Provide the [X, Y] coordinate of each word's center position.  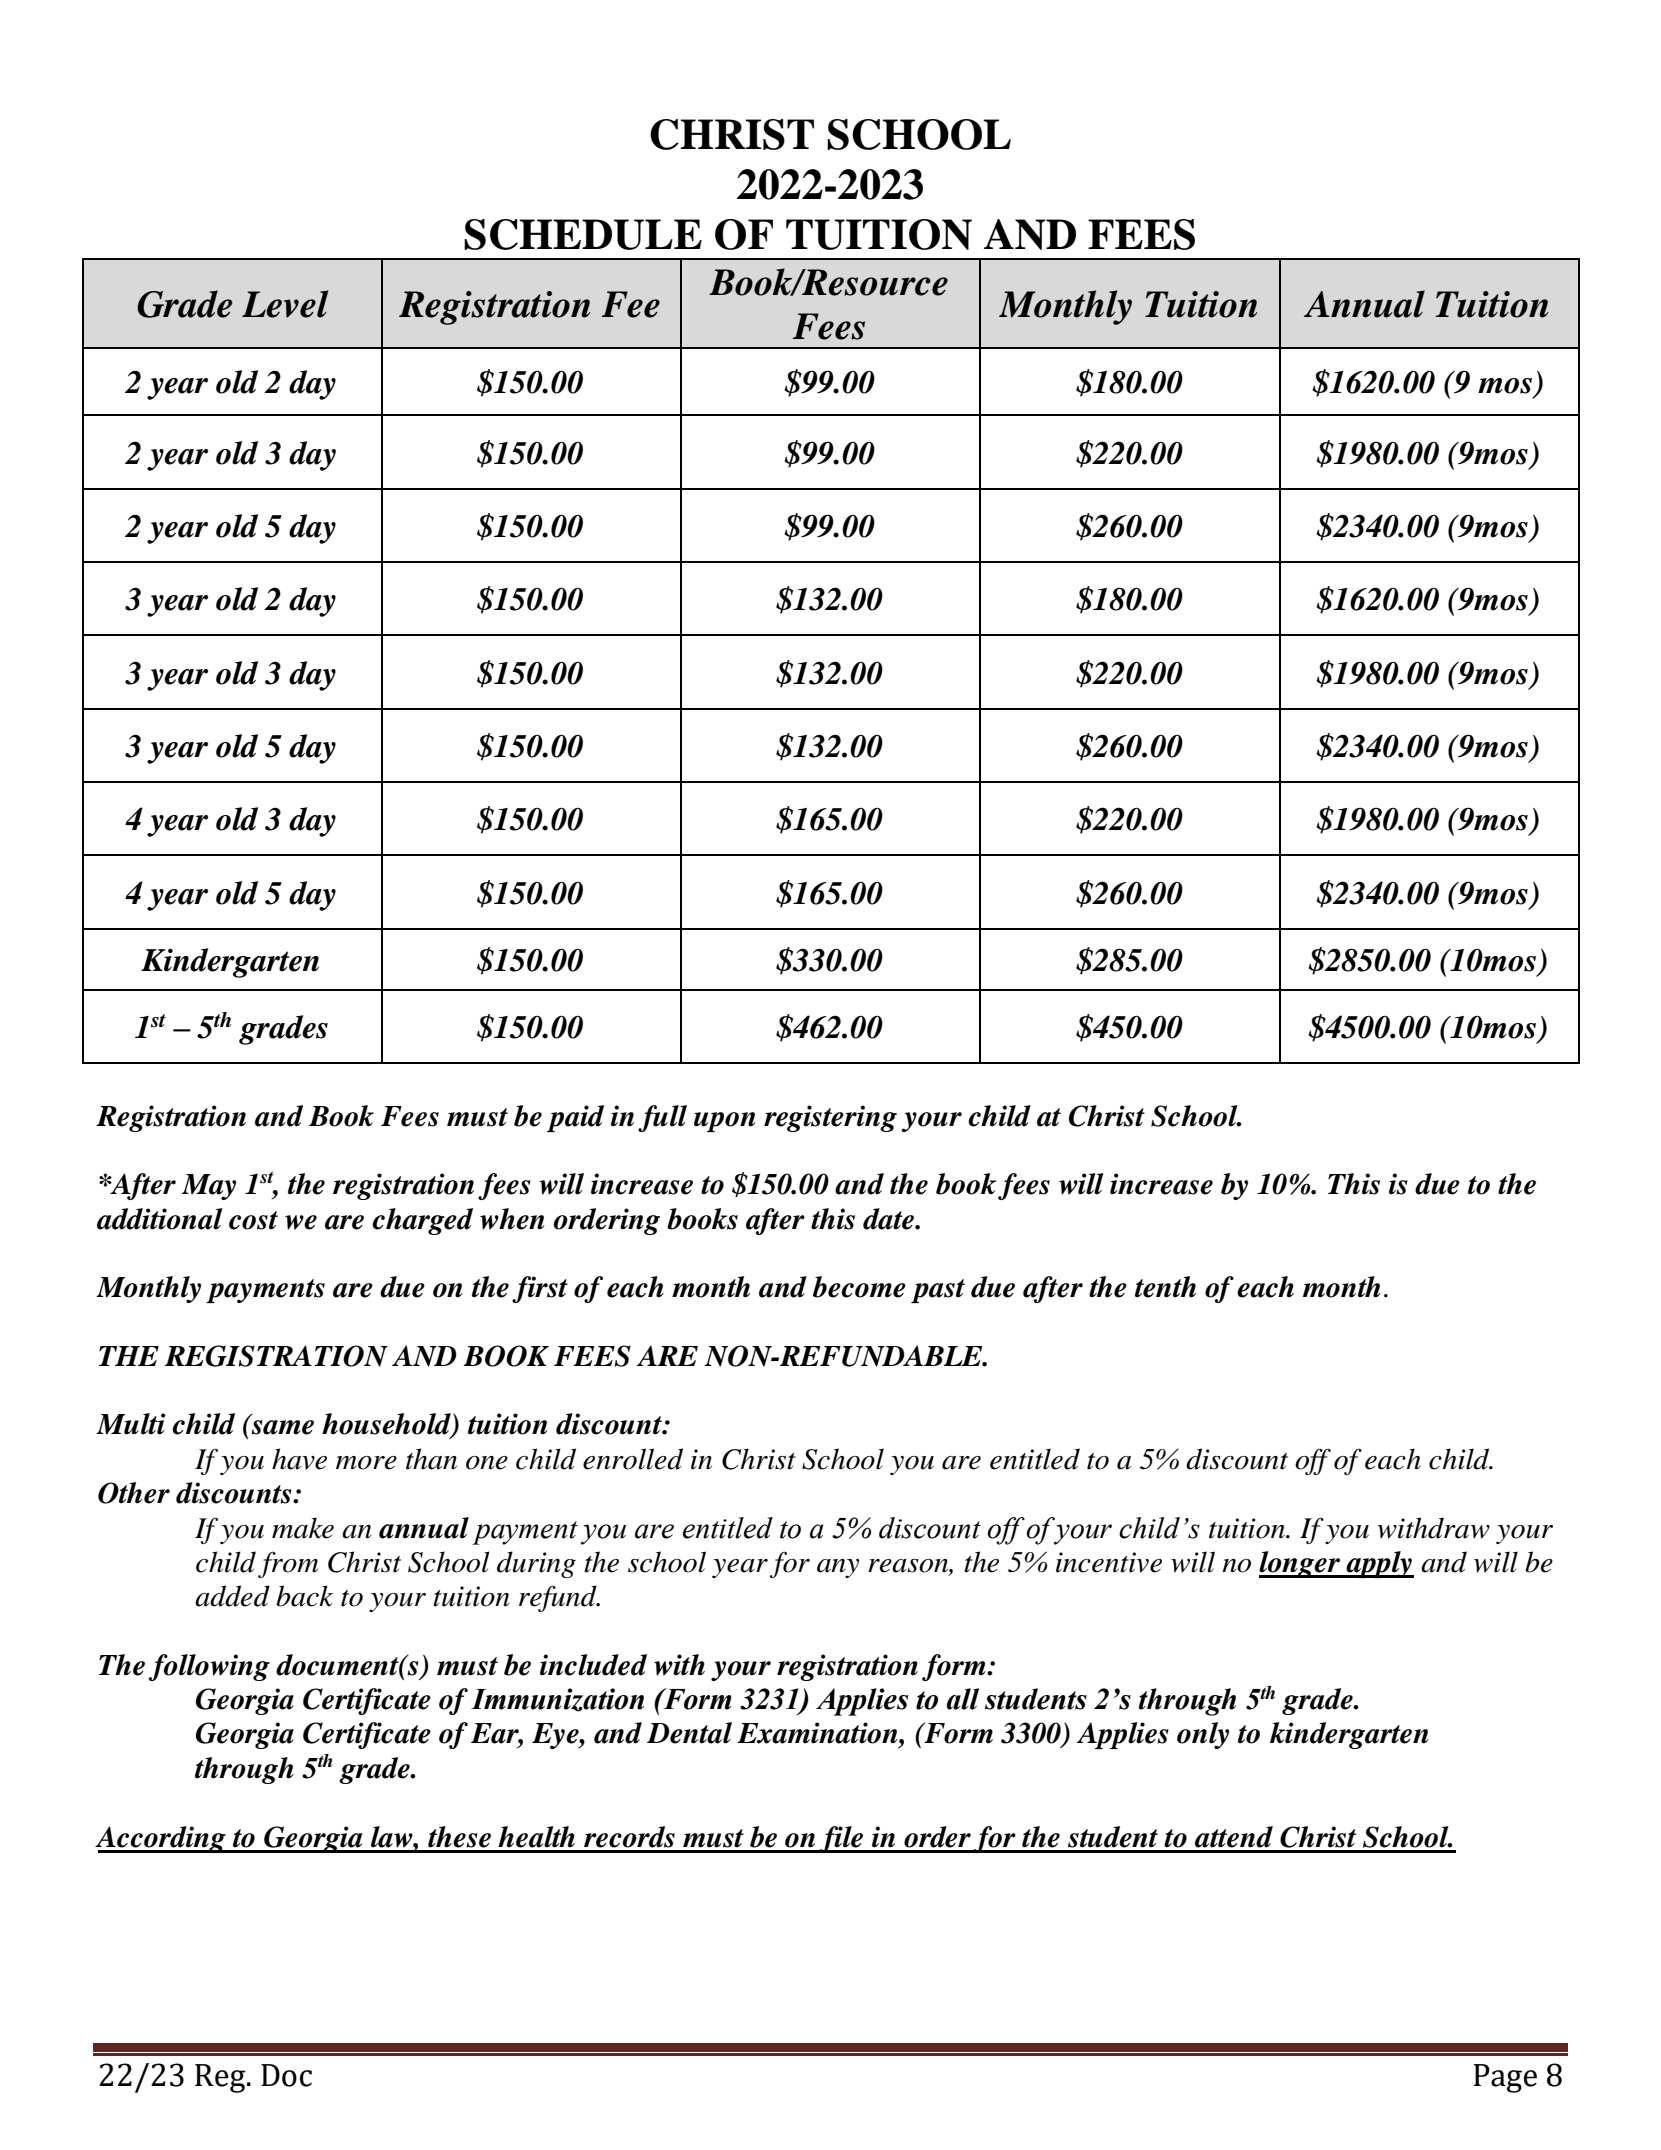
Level [285, 304]
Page [1505, 2078]
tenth [1165, 1287]
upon [725, 1122]
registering [830, 1118]
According [161, 1839]
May [209, 1187]
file [841, 1839]
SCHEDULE [583, 234]
